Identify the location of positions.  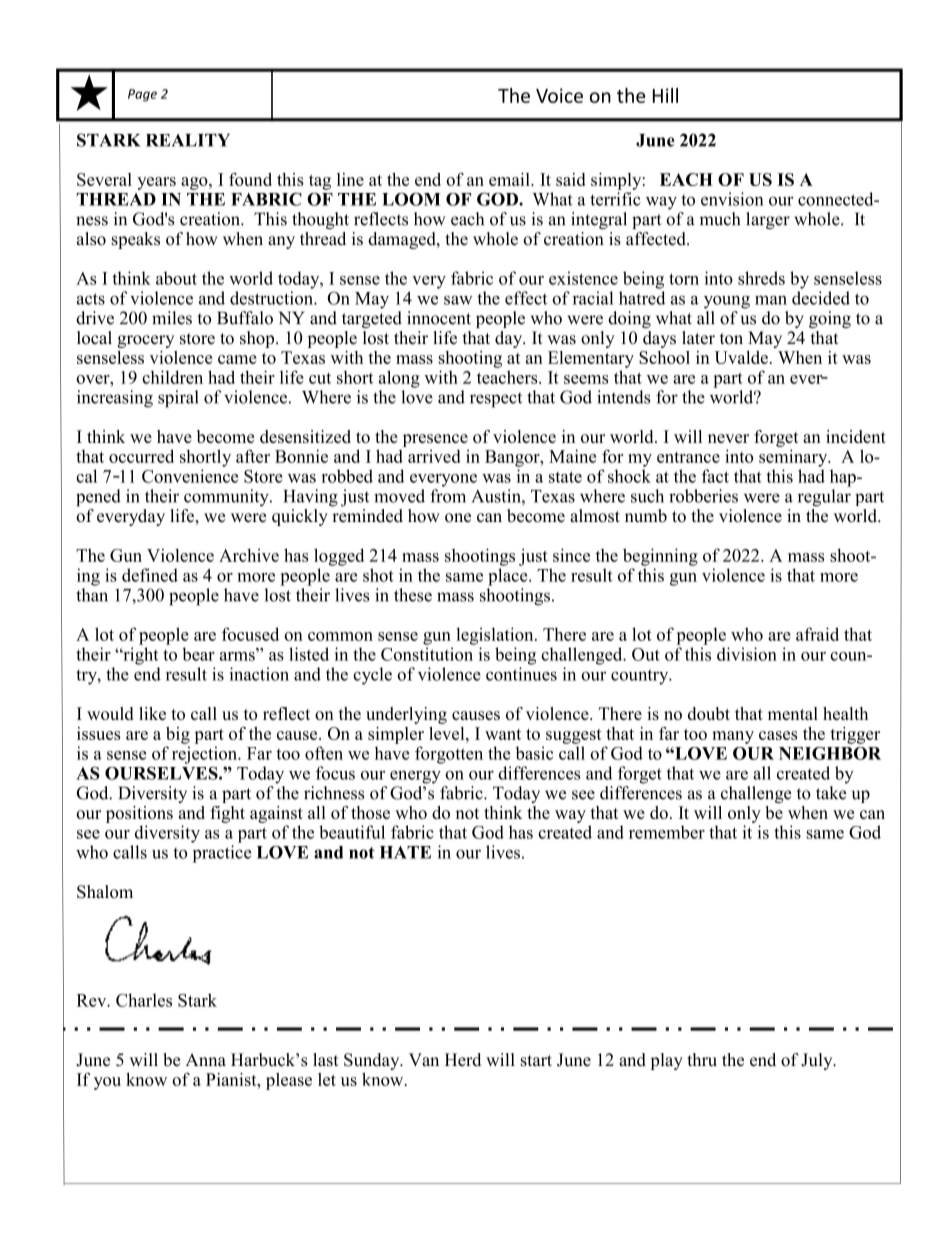
(139, 814).
